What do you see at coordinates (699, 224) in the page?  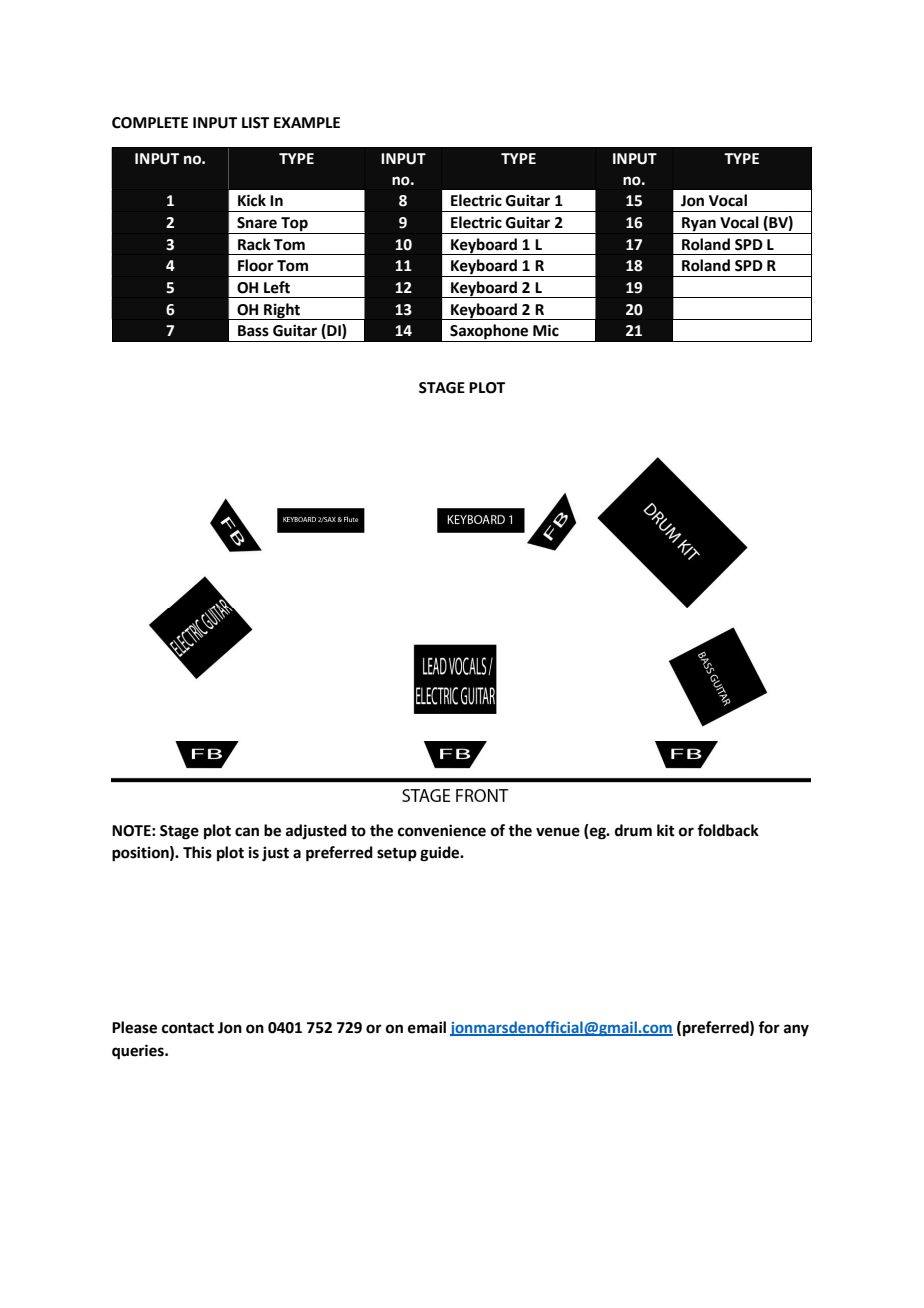 I see `Ryan` at bounding box center [699, 224].
